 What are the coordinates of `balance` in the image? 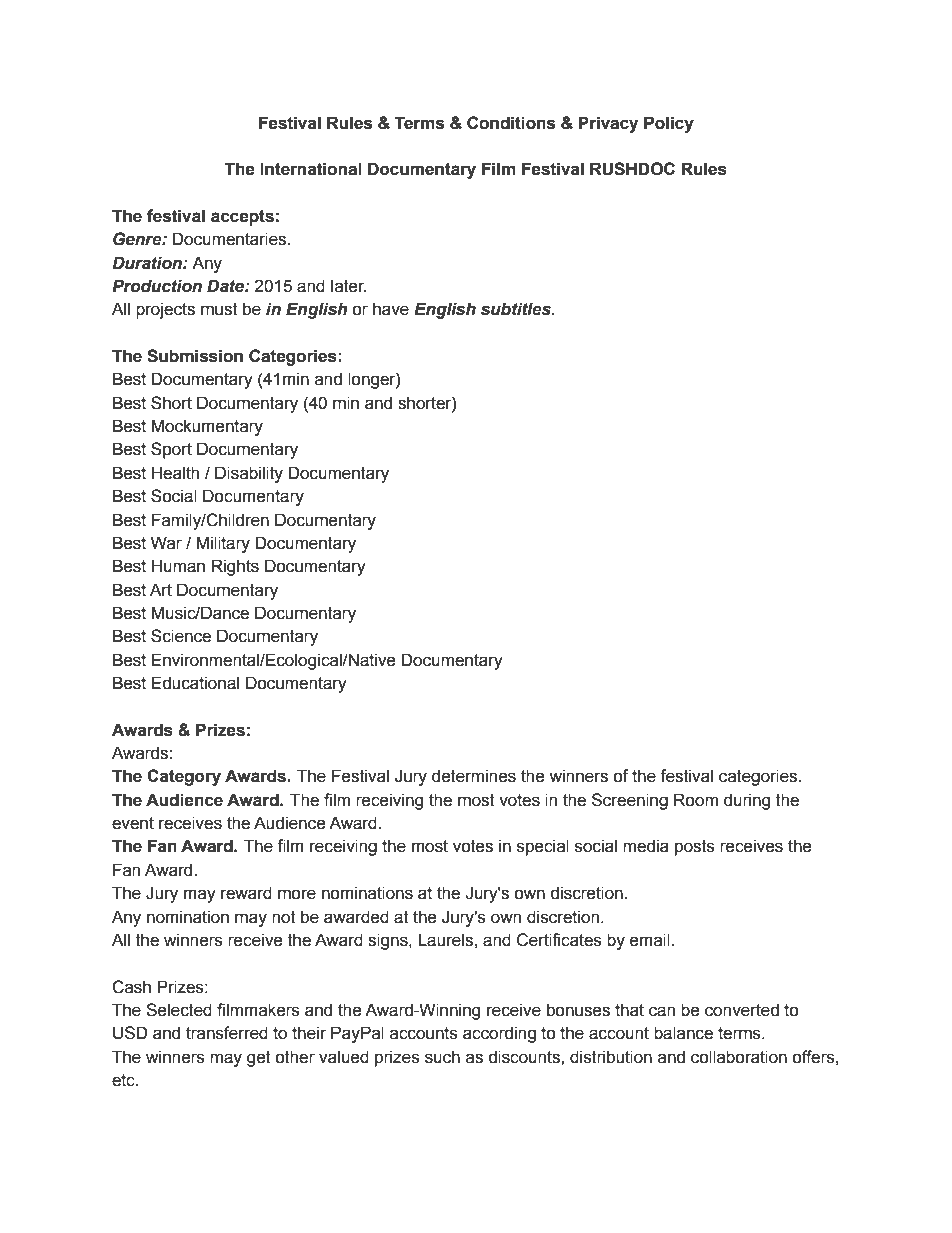 It's located at (683, 1033).
